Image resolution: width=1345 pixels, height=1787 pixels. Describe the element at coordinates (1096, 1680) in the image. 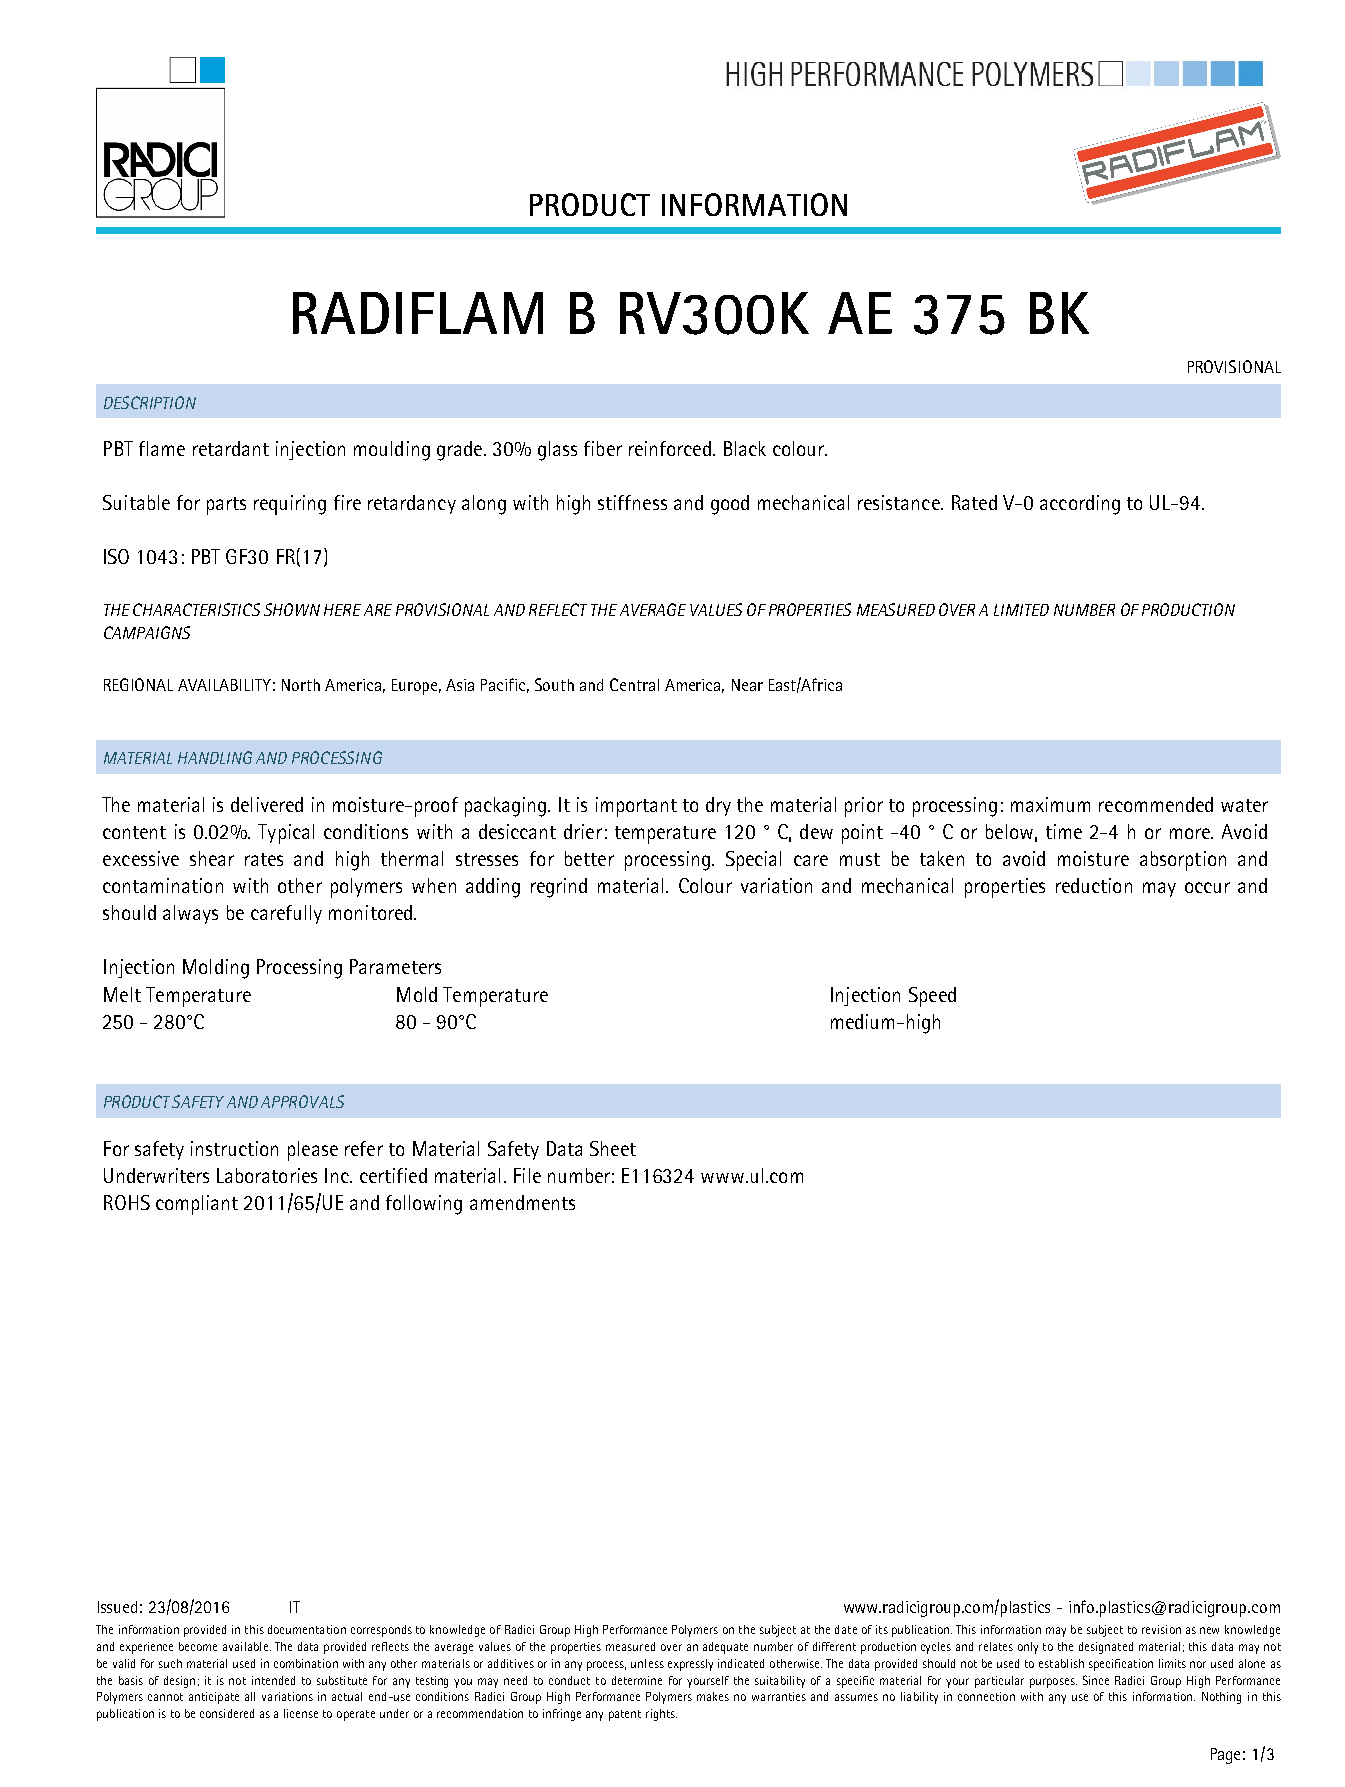

I see `Since` at that location.
